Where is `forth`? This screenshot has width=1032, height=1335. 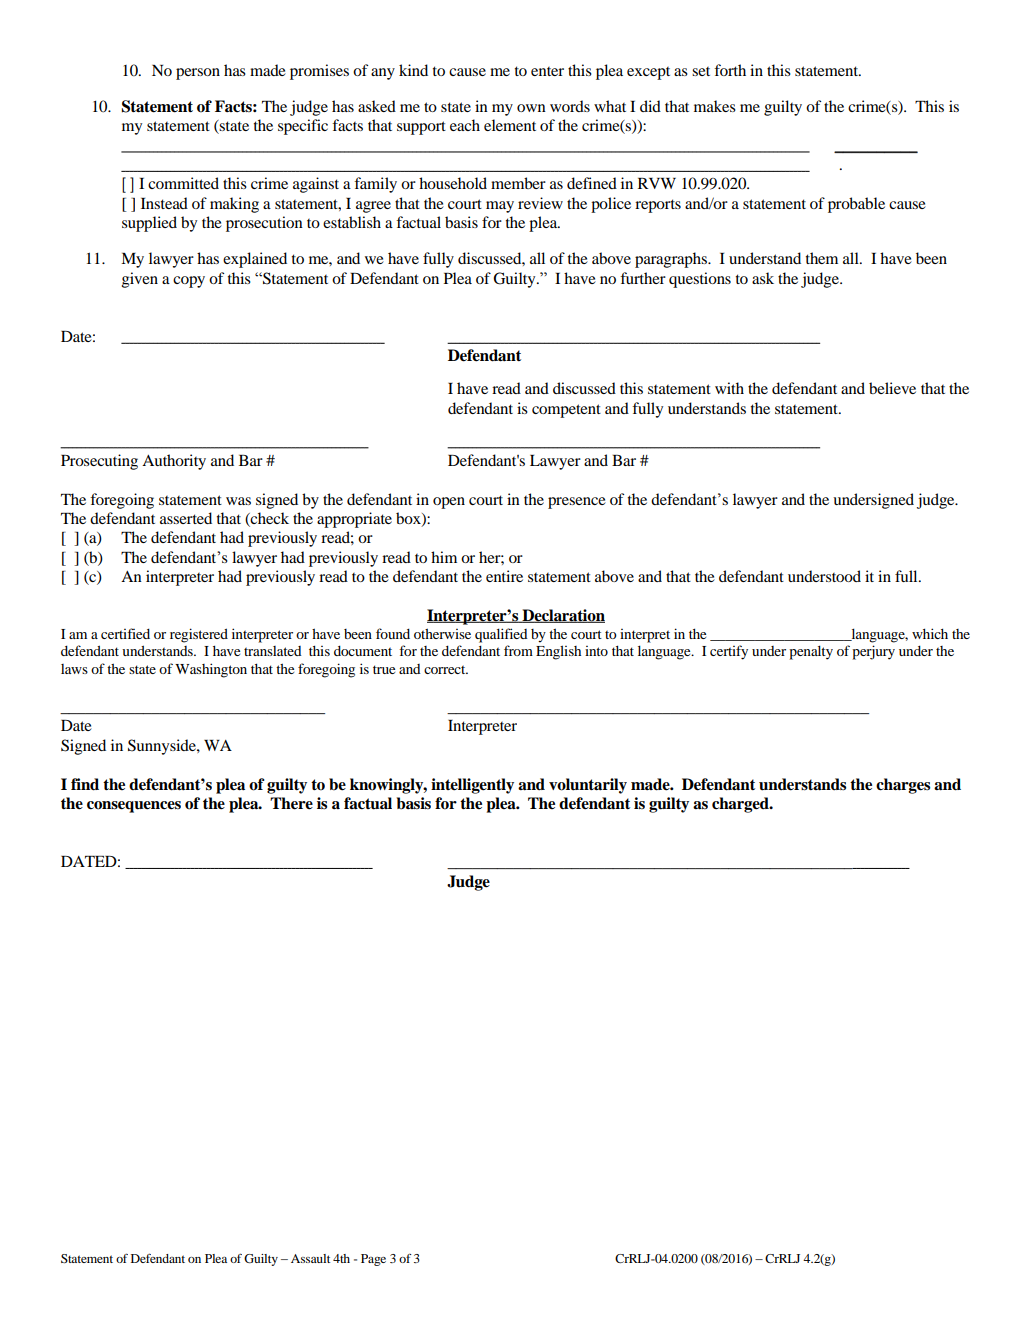
forth is located at coordinates (730, 70).
